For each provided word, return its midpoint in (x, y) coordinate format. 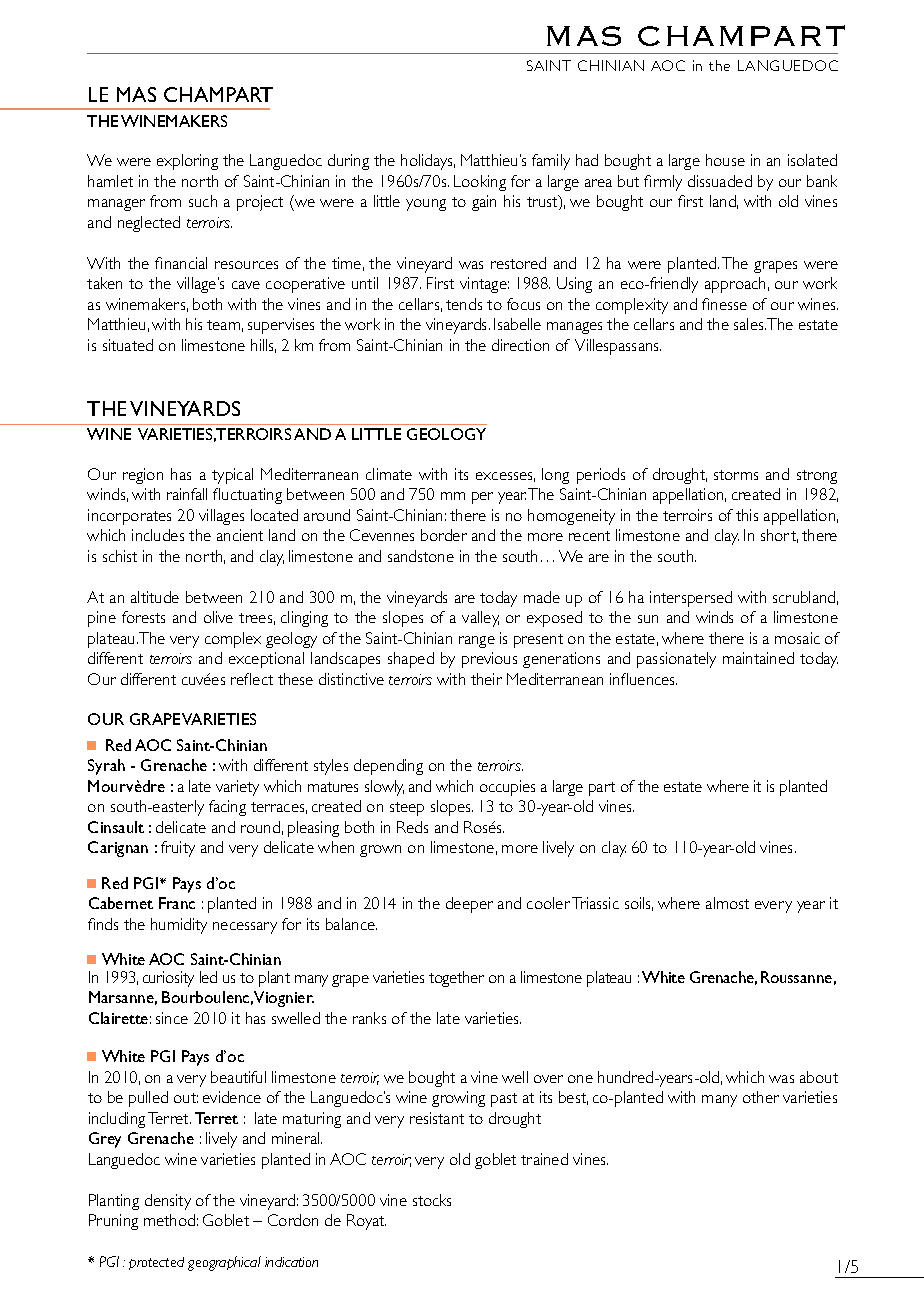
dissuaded (720, 181)
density (168, 1202)
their (486, 679)
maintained (758, 658)
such (203, 201)
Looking (480, 183)
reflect (252, 679)
